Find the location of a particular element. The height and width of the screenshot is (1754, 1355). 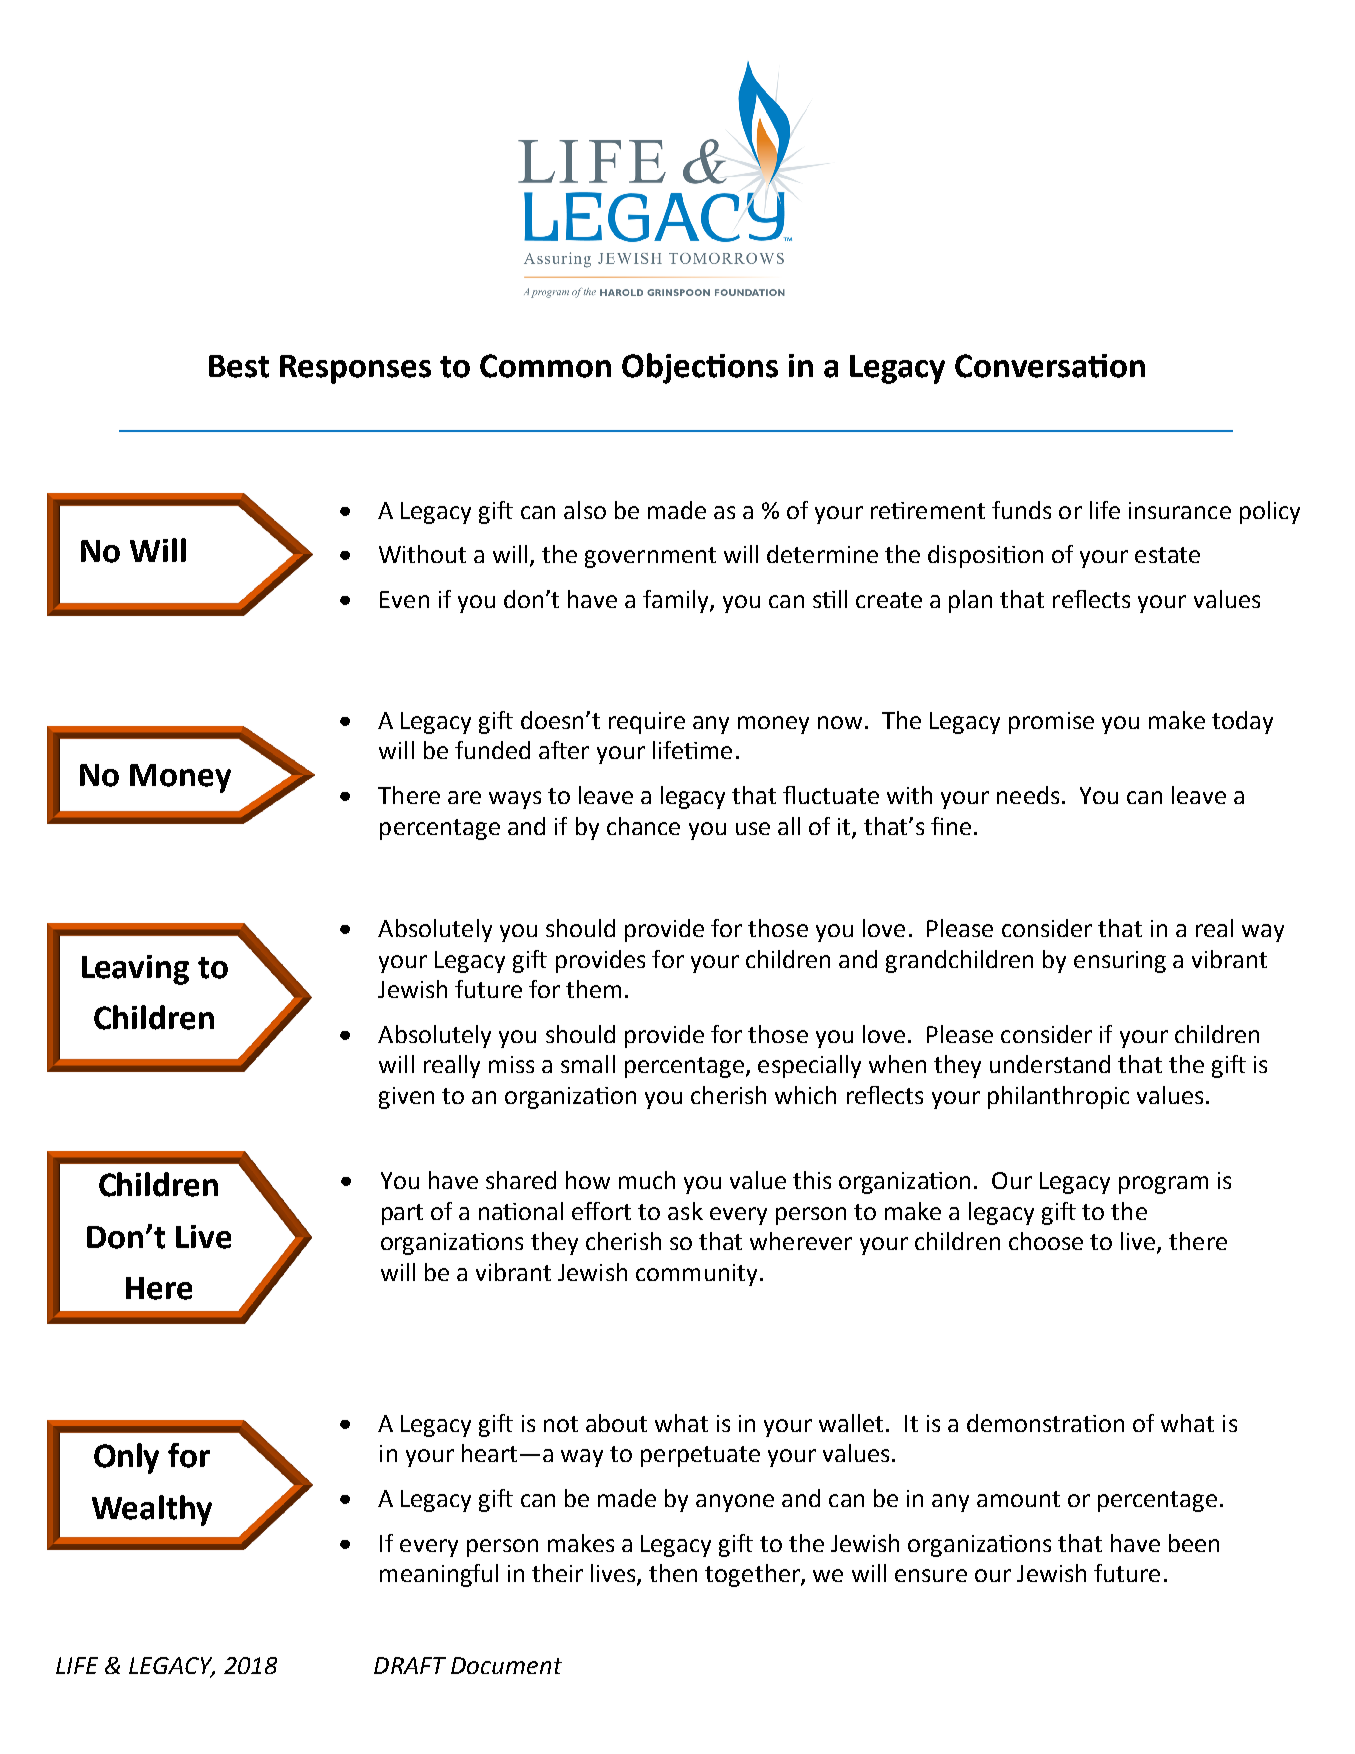

part is located at coordinates (402, 1214).
